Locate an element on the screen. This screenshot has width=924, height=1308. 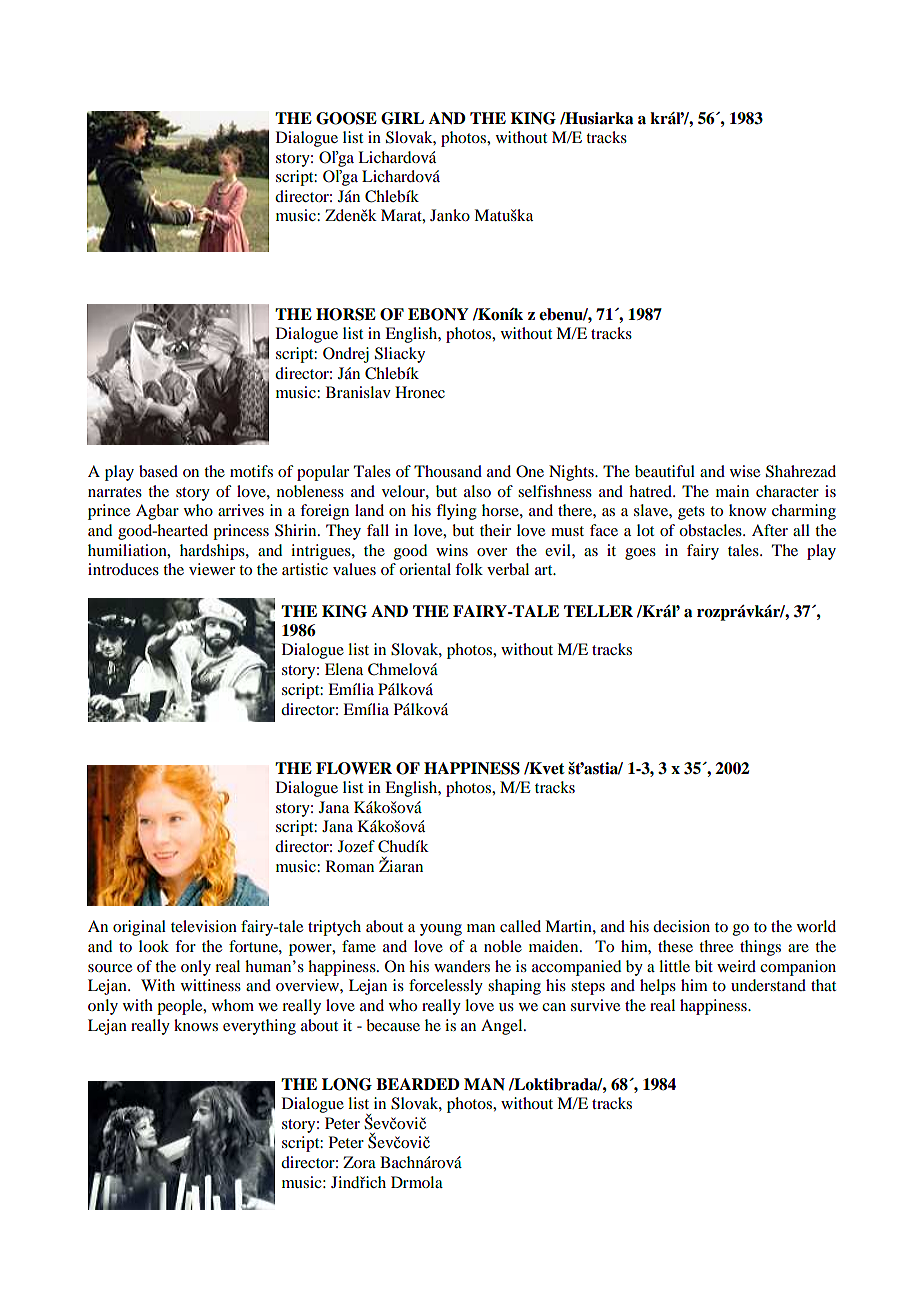
GOOSE is located at coordinates (346, 118).
